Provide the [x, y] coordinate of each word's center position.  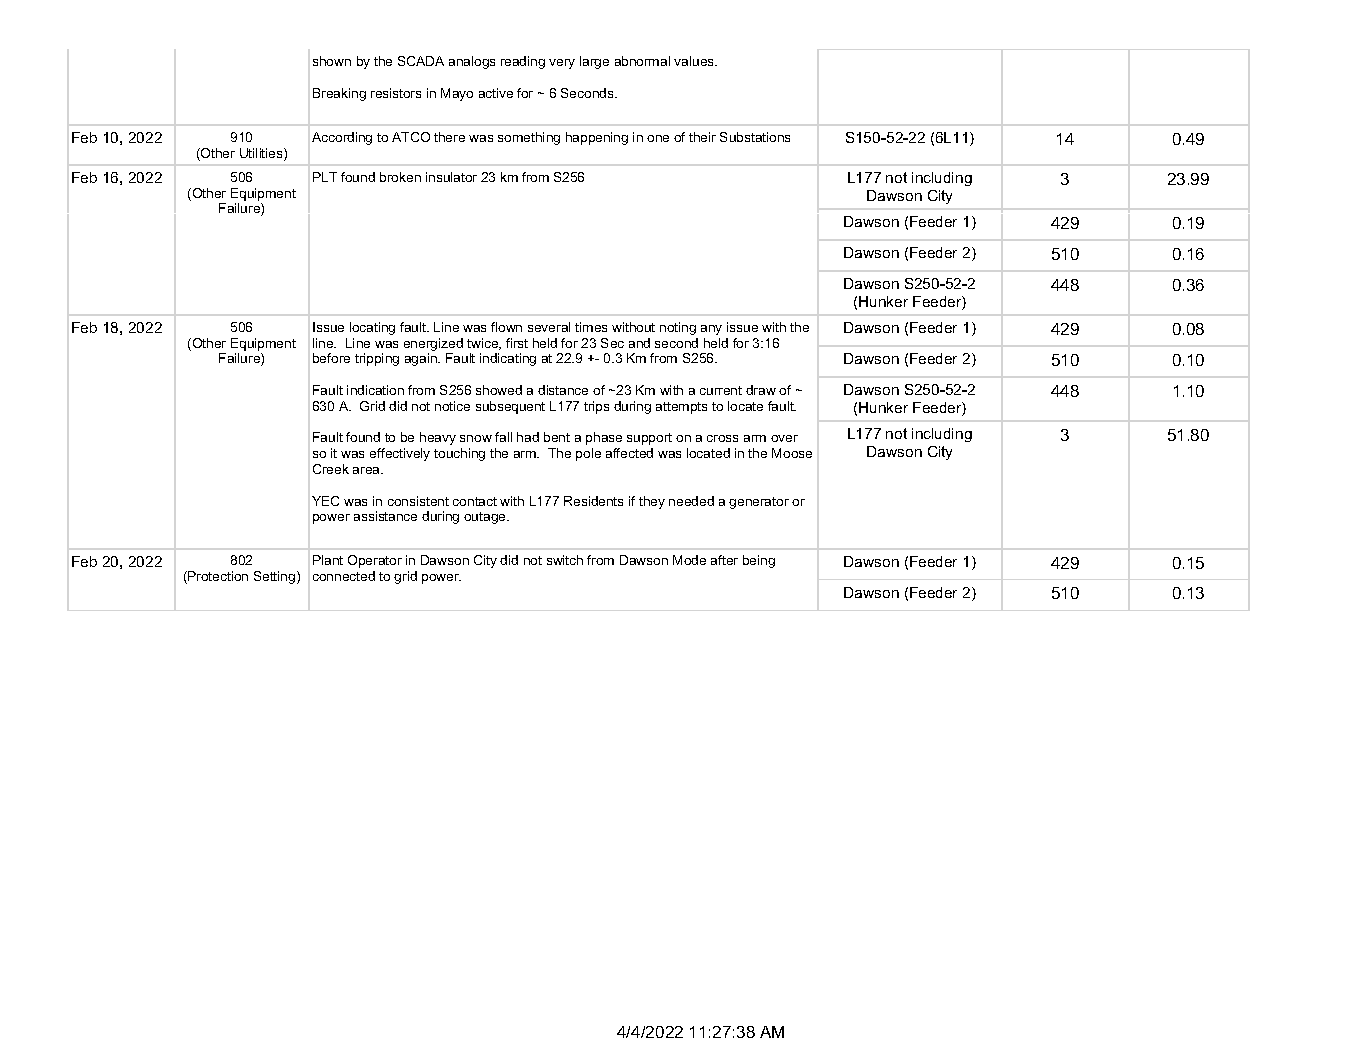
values [695, 61]
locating [372, 328]
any [711, 330]
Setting [276, 577]
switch [565, 560]
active [496, 93]
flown [506, 327]
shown [332, 61]
